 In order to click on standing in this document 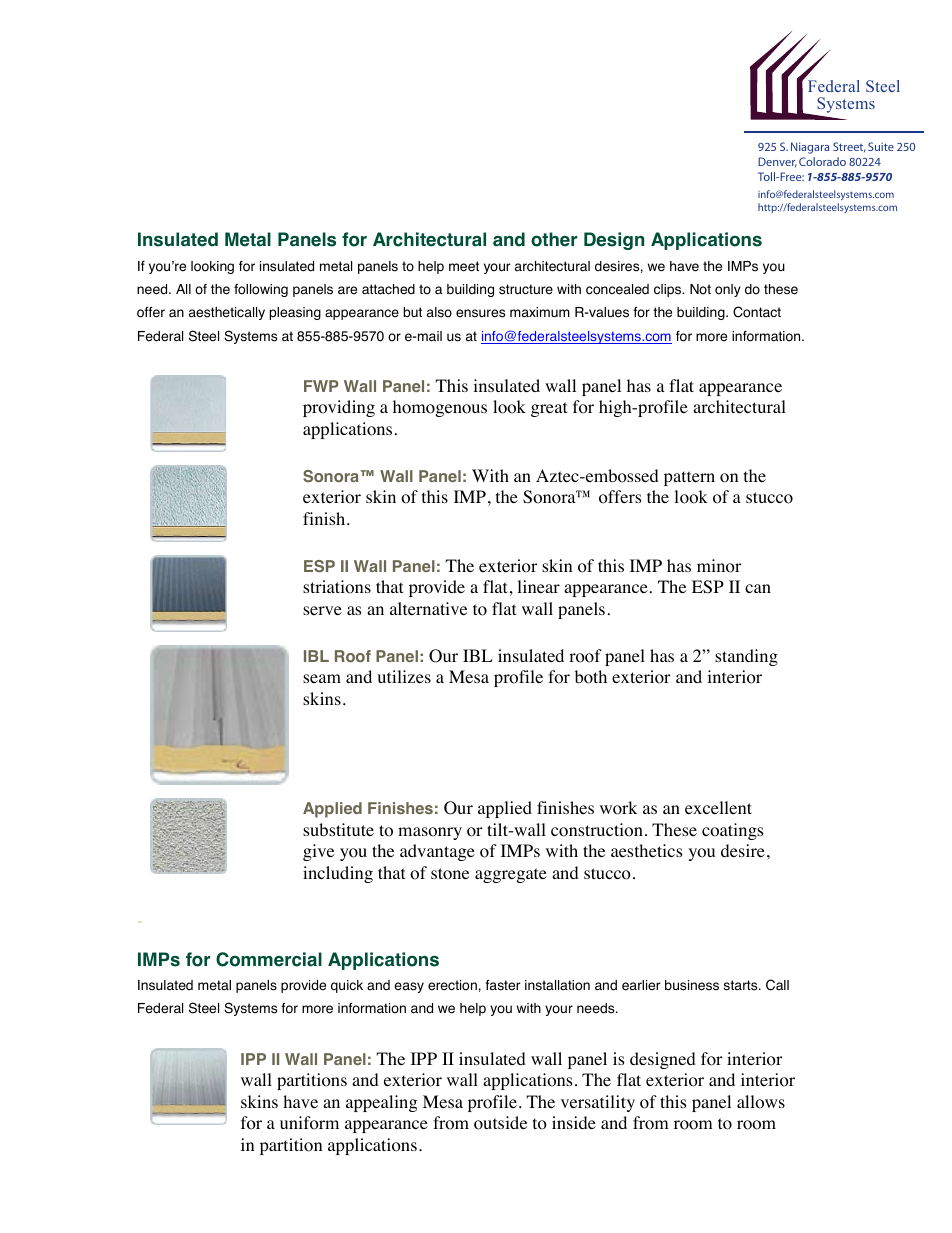, I will do `click(746, 657)`.
